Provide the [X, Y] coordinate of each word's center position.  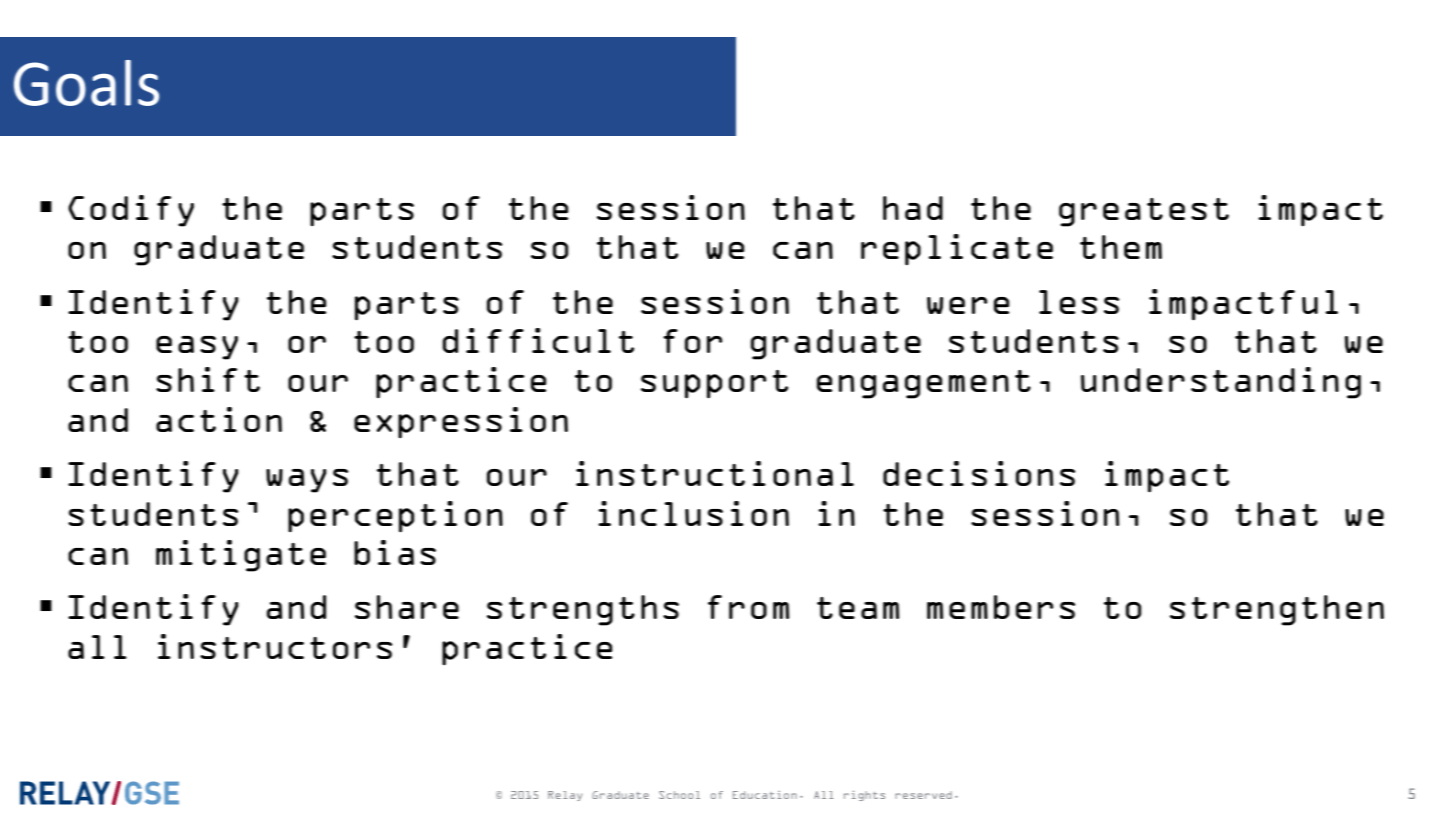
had [913, 208]
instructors [275, 646]
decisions [979, 473]
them [1121, 247]
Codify [131, 211]
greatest [1144, 212]
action [219, 419]
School [679, 795]
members [1001, 607]
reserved [923, 795]
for [692, 341]
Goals [86, 83]
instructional [715, 473]
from [748, 607]
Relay [565, 796]
